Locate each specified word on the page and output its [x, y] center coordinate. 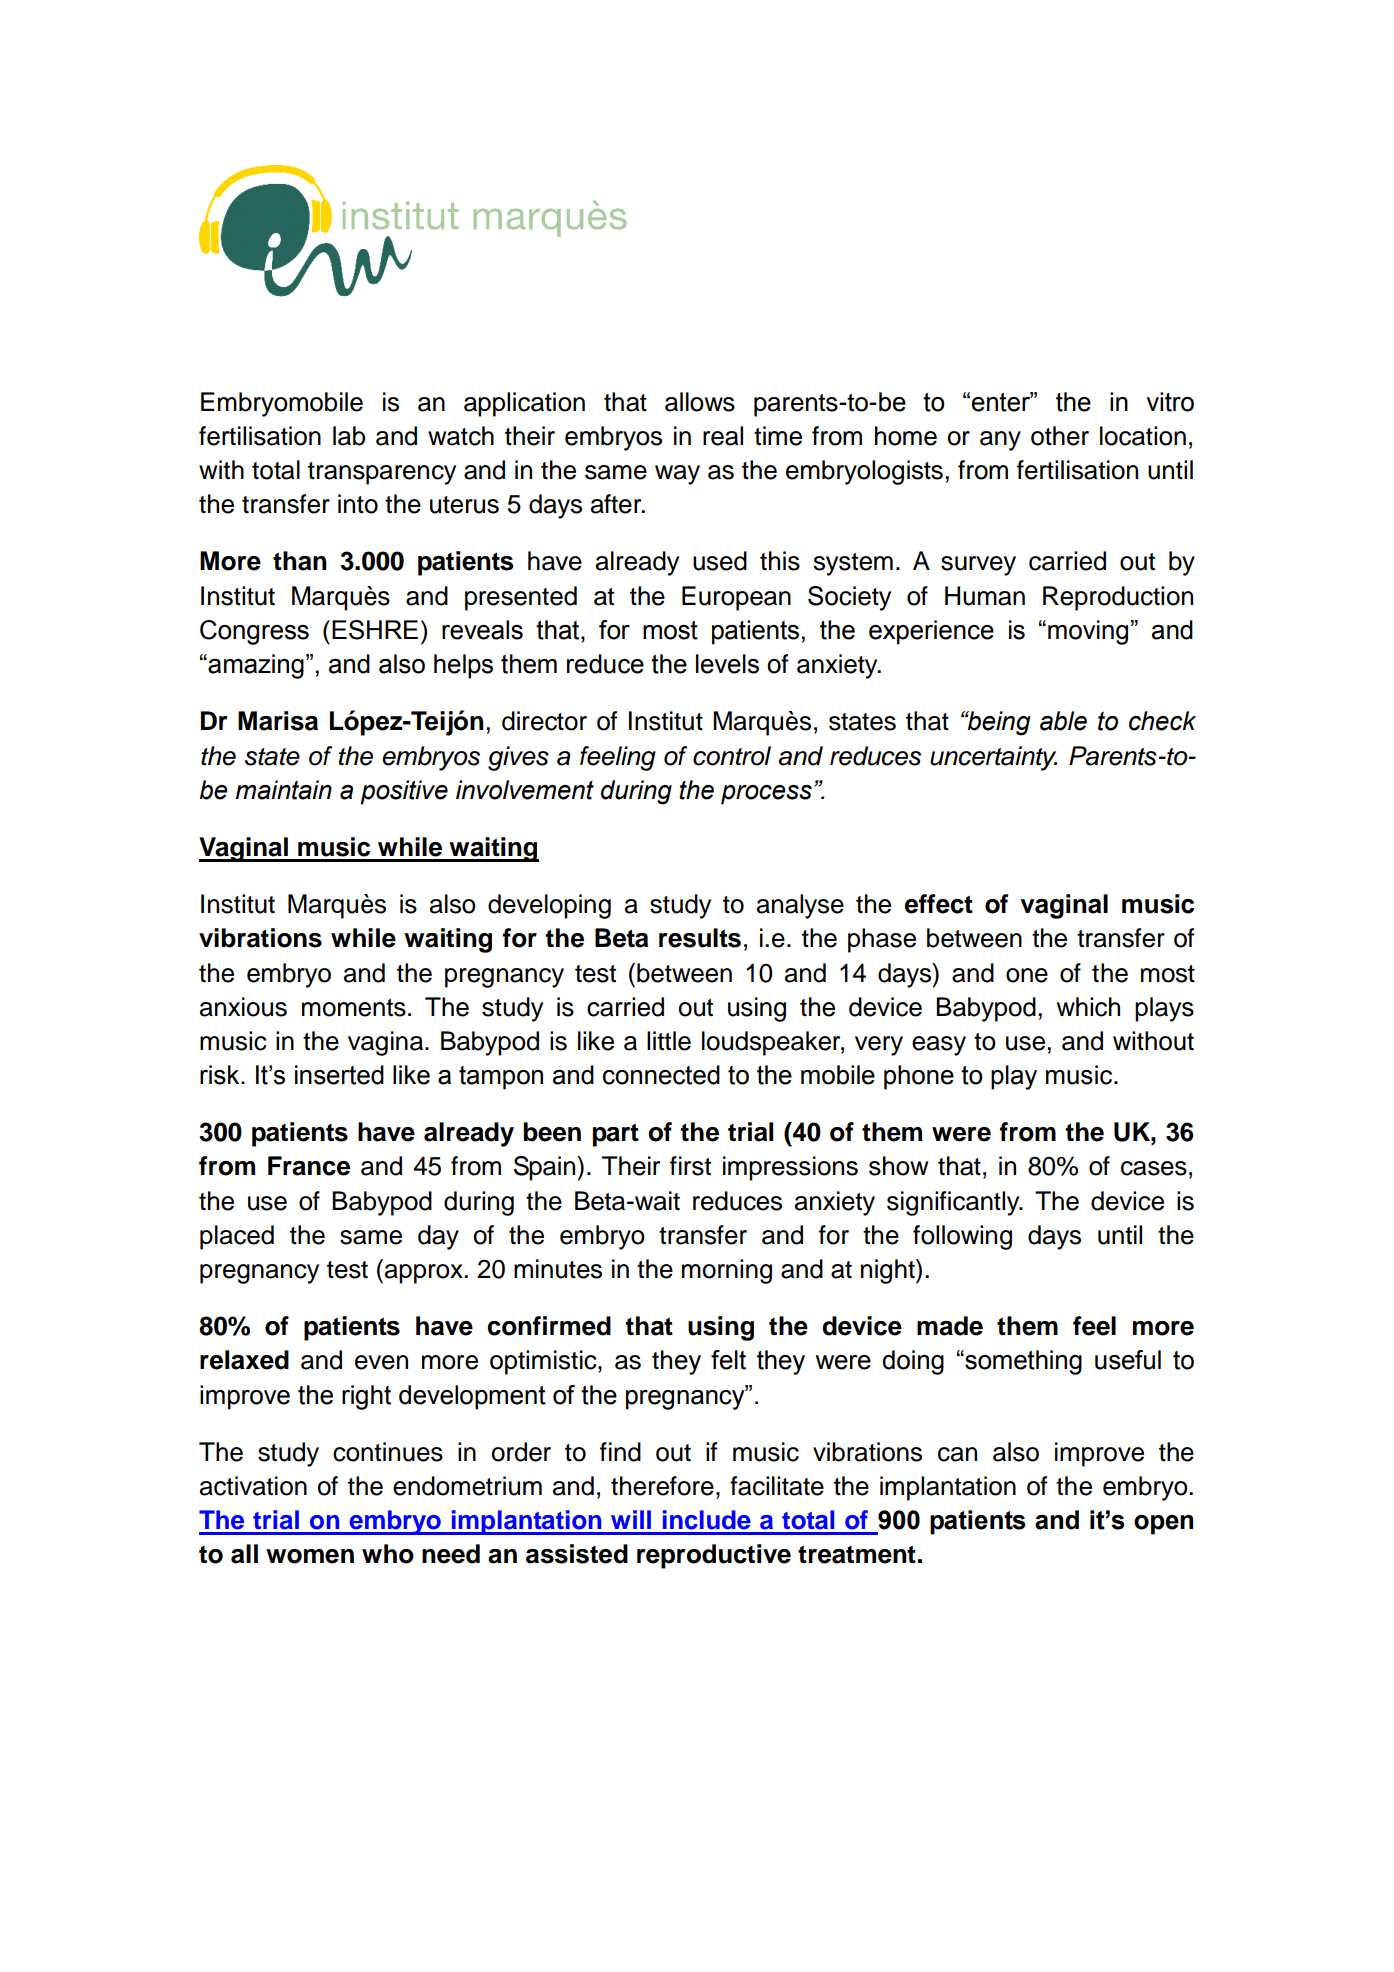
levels [727, 664]
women [310, 1556]
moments [354, 1008]
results [700, 938]
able [1063, 721]
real [723, 436]
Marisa [278, 721]
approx [425, 1274]
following [962, 1237]
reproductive [714, 1556]
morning [727, 1271]
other [1060, 436]
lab [349, 436]
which [1088, 1007]
